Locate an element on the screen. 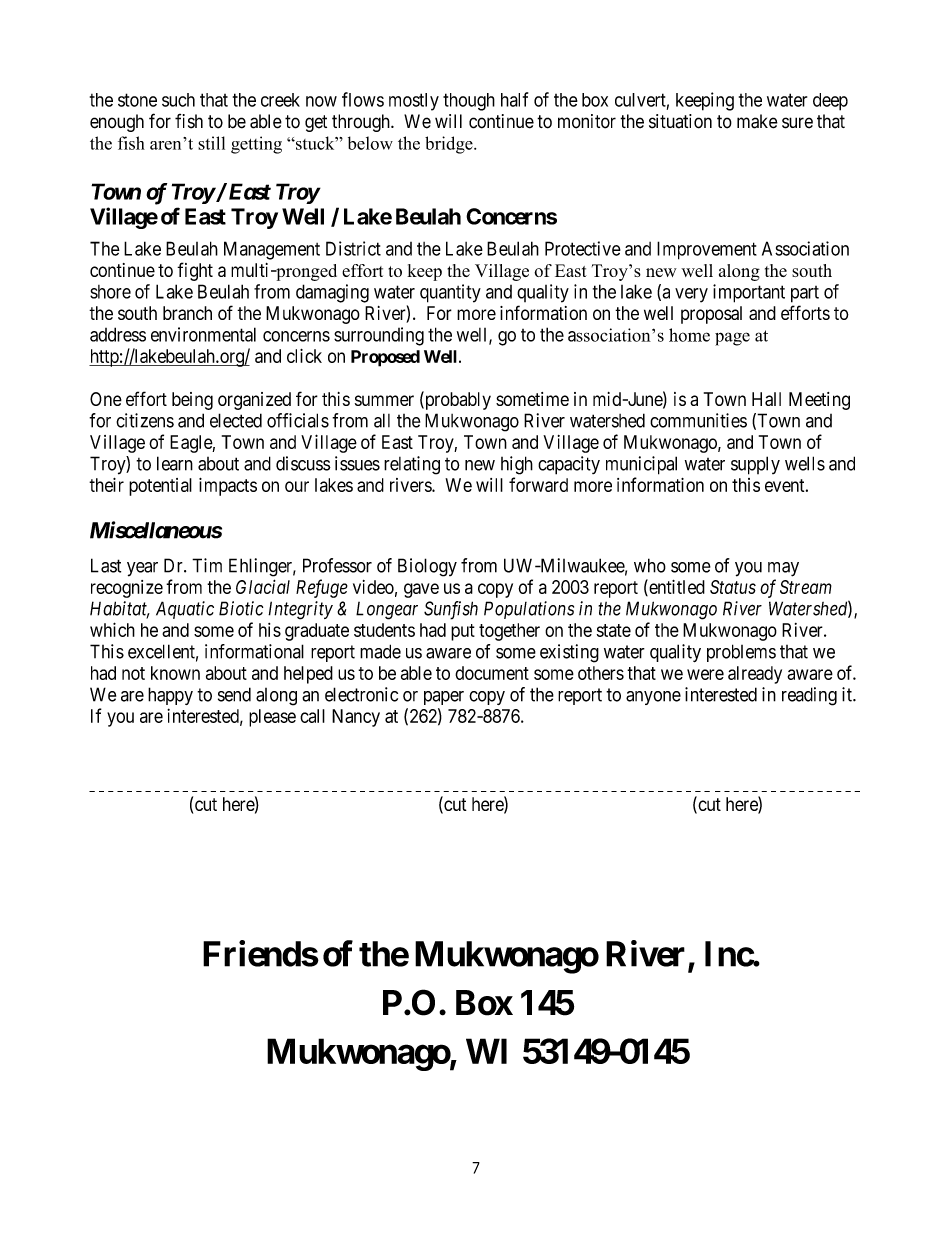 The height and width of the screenshot is (1233, 952). already is located at coordinates (755, 675).
